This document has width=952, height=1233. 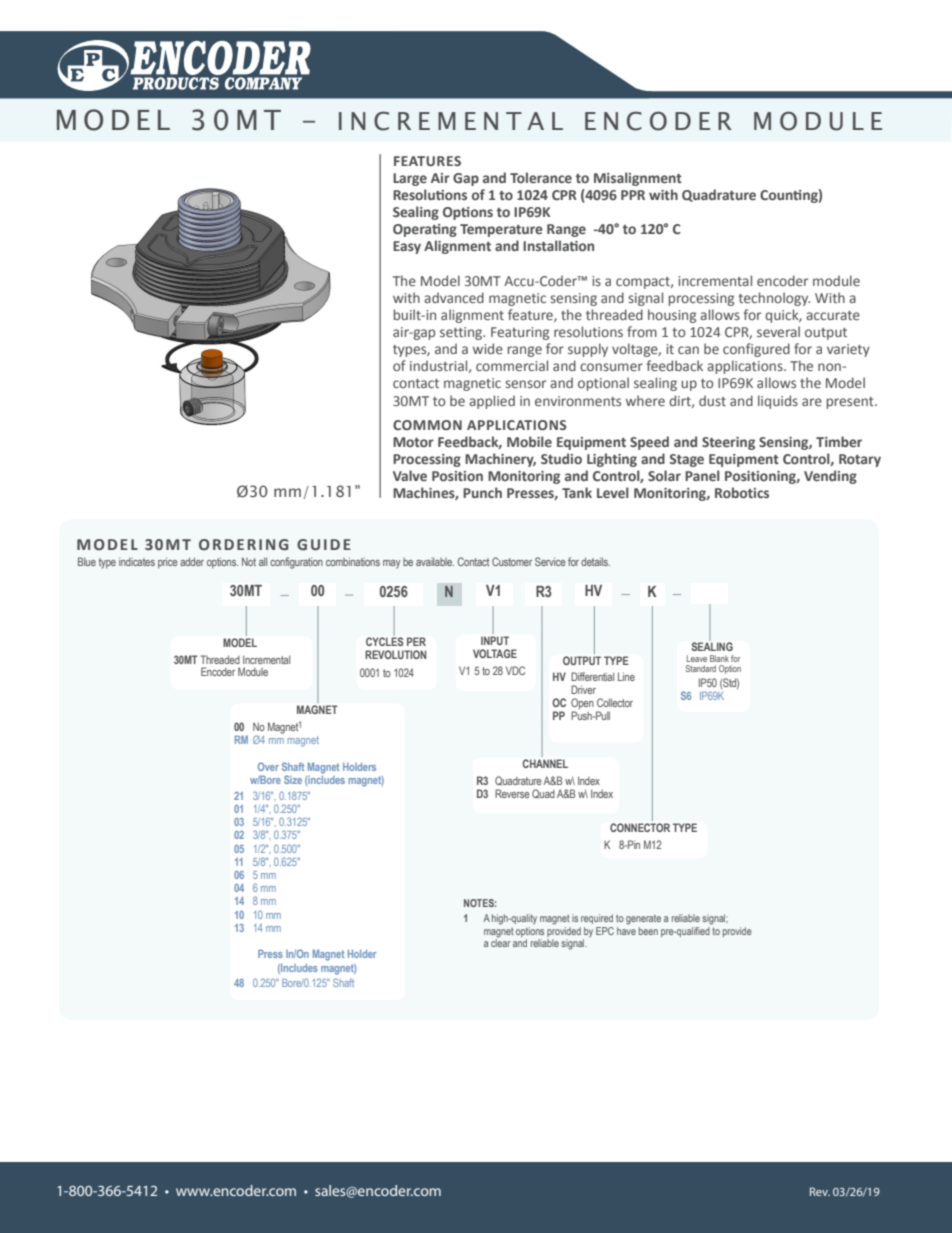 What do you see at coordinates (633, 195) in the document?
I see `PPR` at bounding box center [633, 195].
